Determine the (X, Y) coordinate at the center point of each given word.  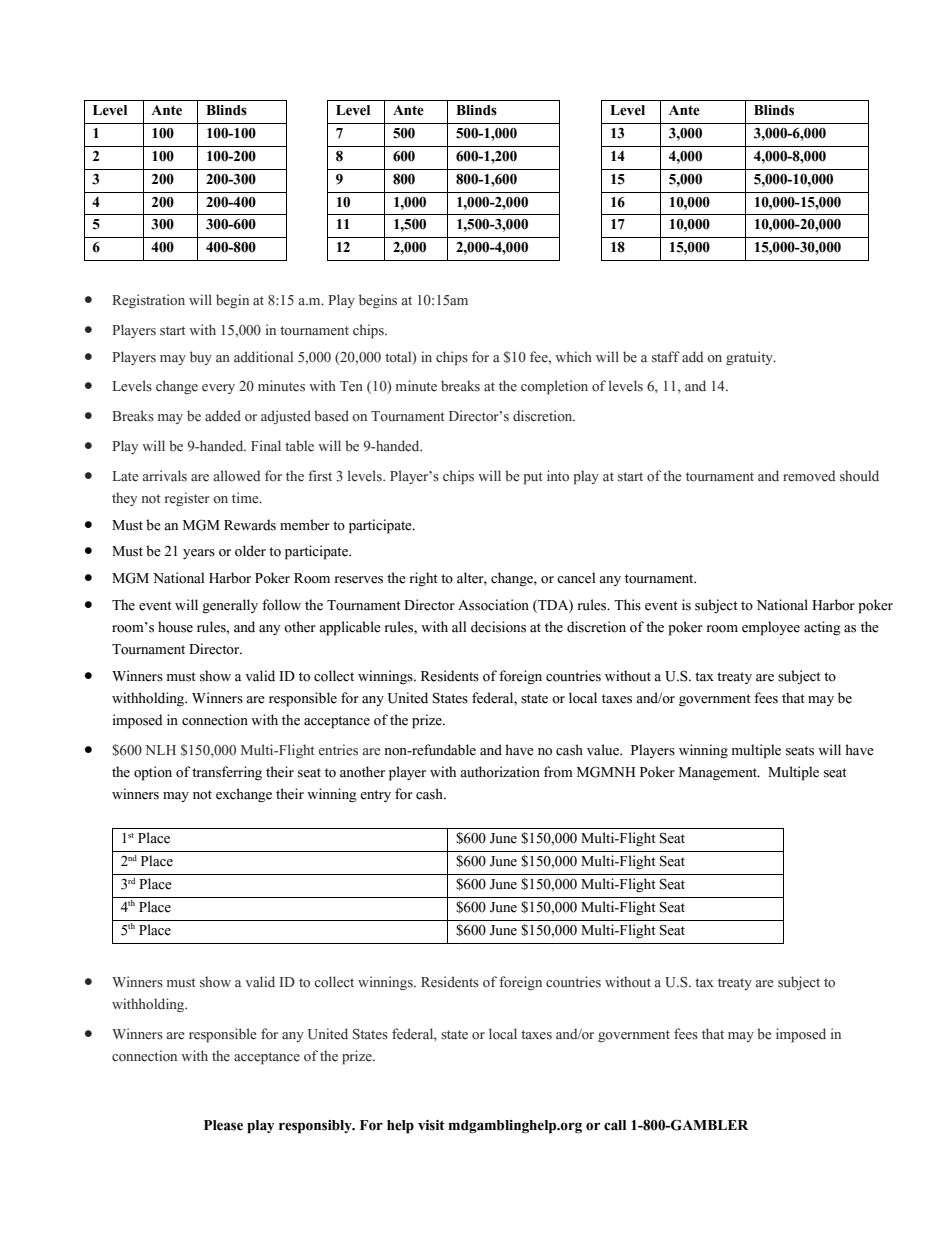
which (573, 356)
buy (201, 358)
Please (223, 1125)
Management (719, 773)
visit (431, 1125)
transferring (227, 773)
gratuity (750, 358)
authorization (500, 772)
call (615, 1125)
